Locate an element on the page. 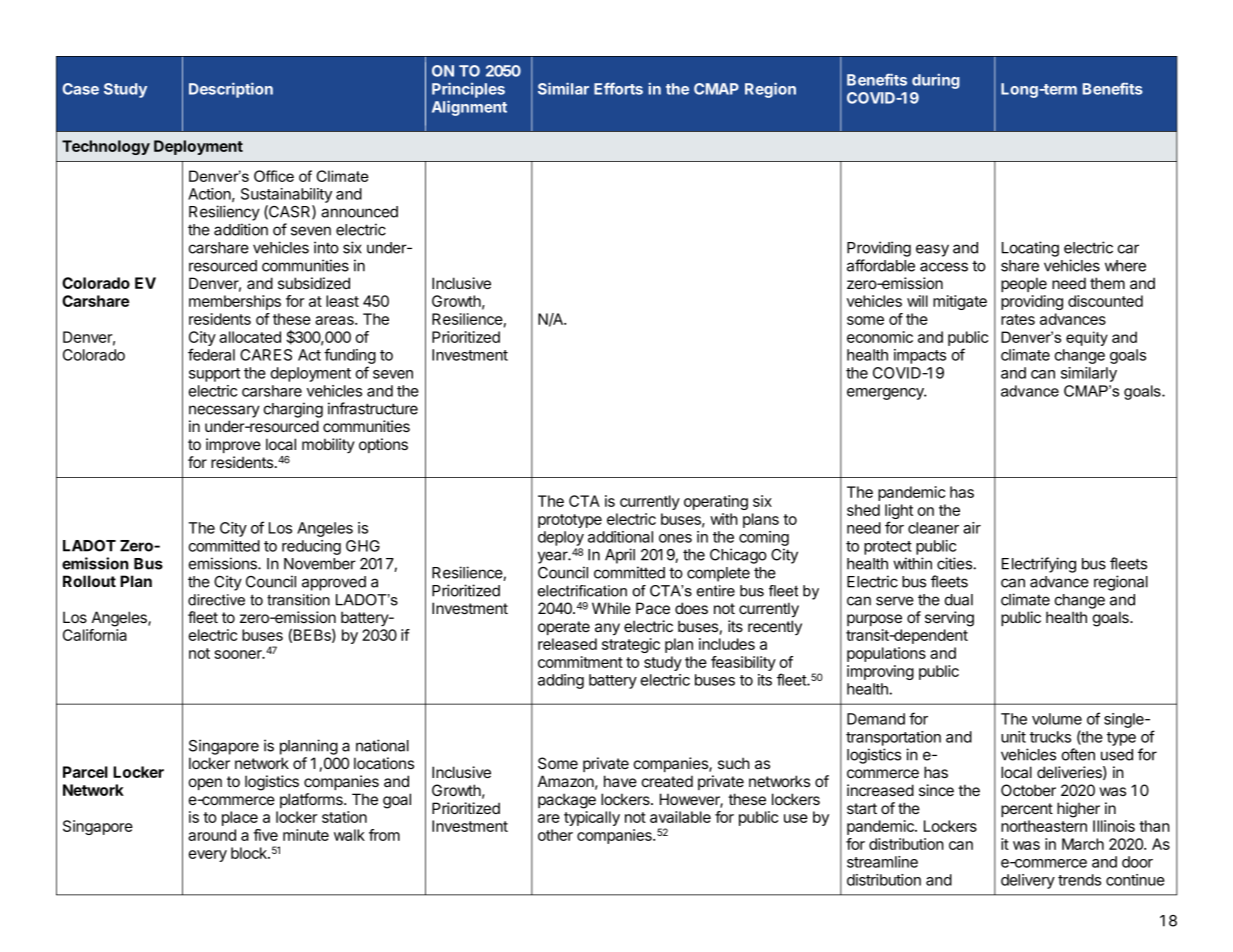 This image has height=952, width=1233. directive is located at coordinates (216, 600).
